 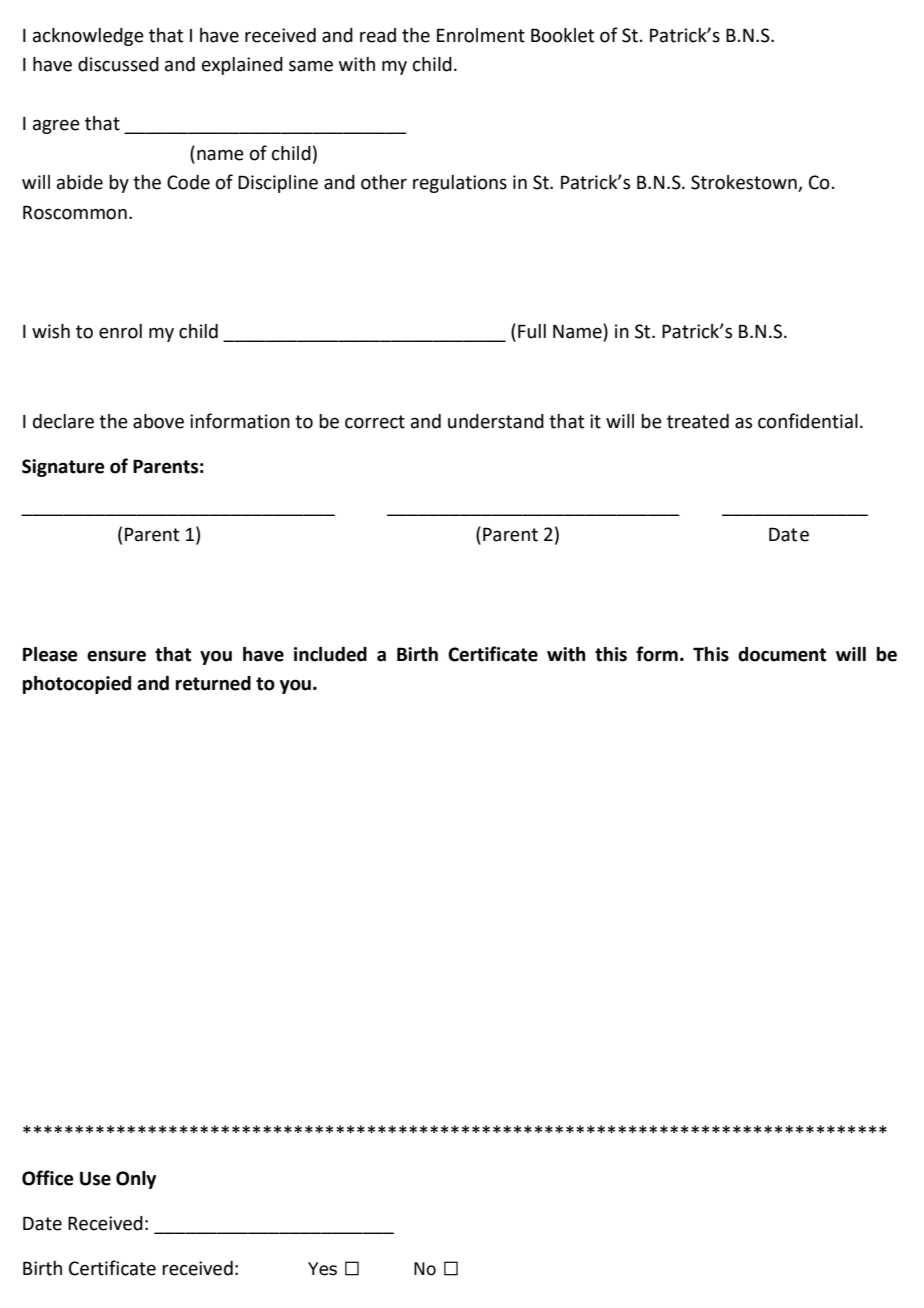 I want to click on read, so click(x=378, y=35).
